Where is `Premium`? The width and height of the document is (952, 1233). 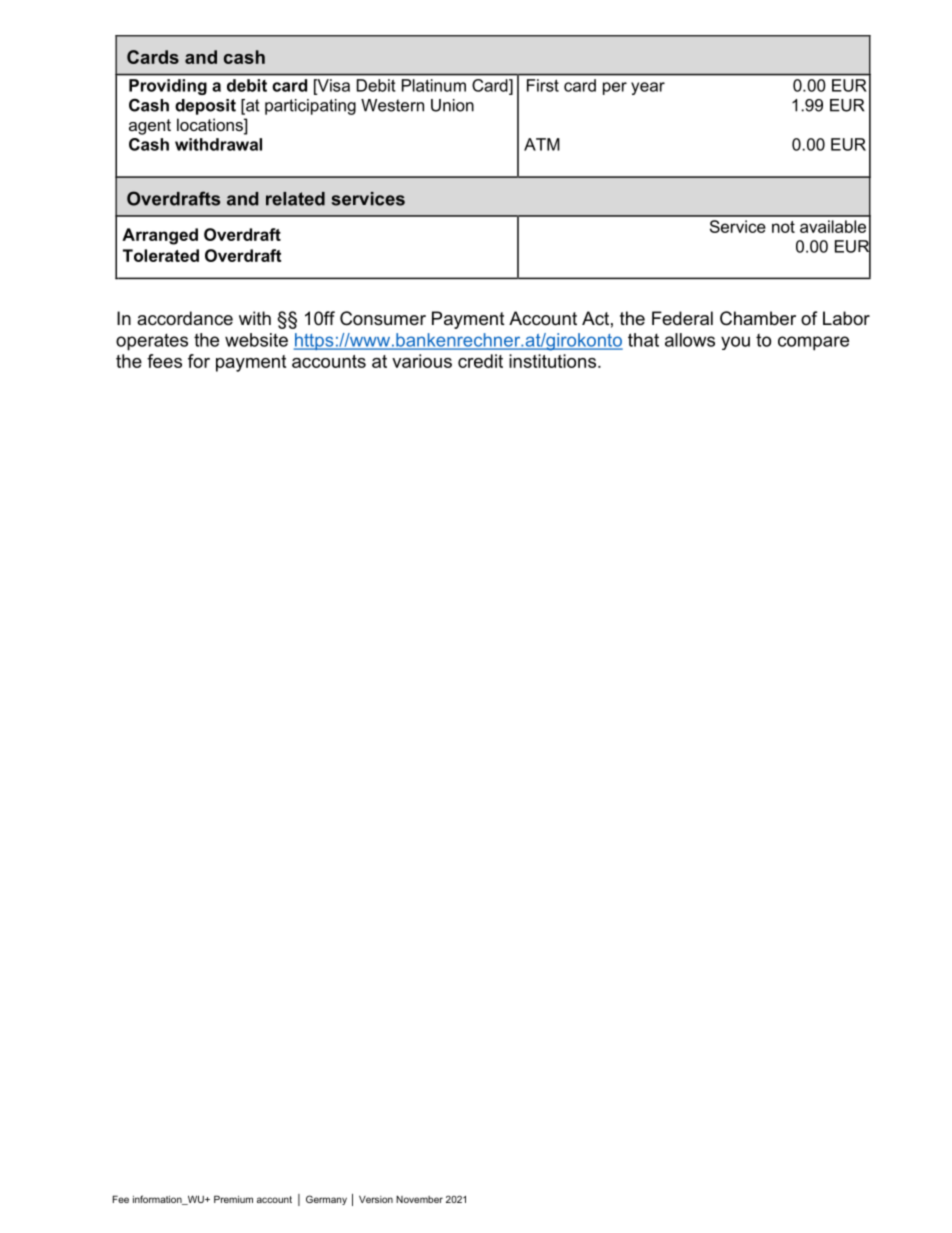 Premium is located at coordinates (233, 1199).
